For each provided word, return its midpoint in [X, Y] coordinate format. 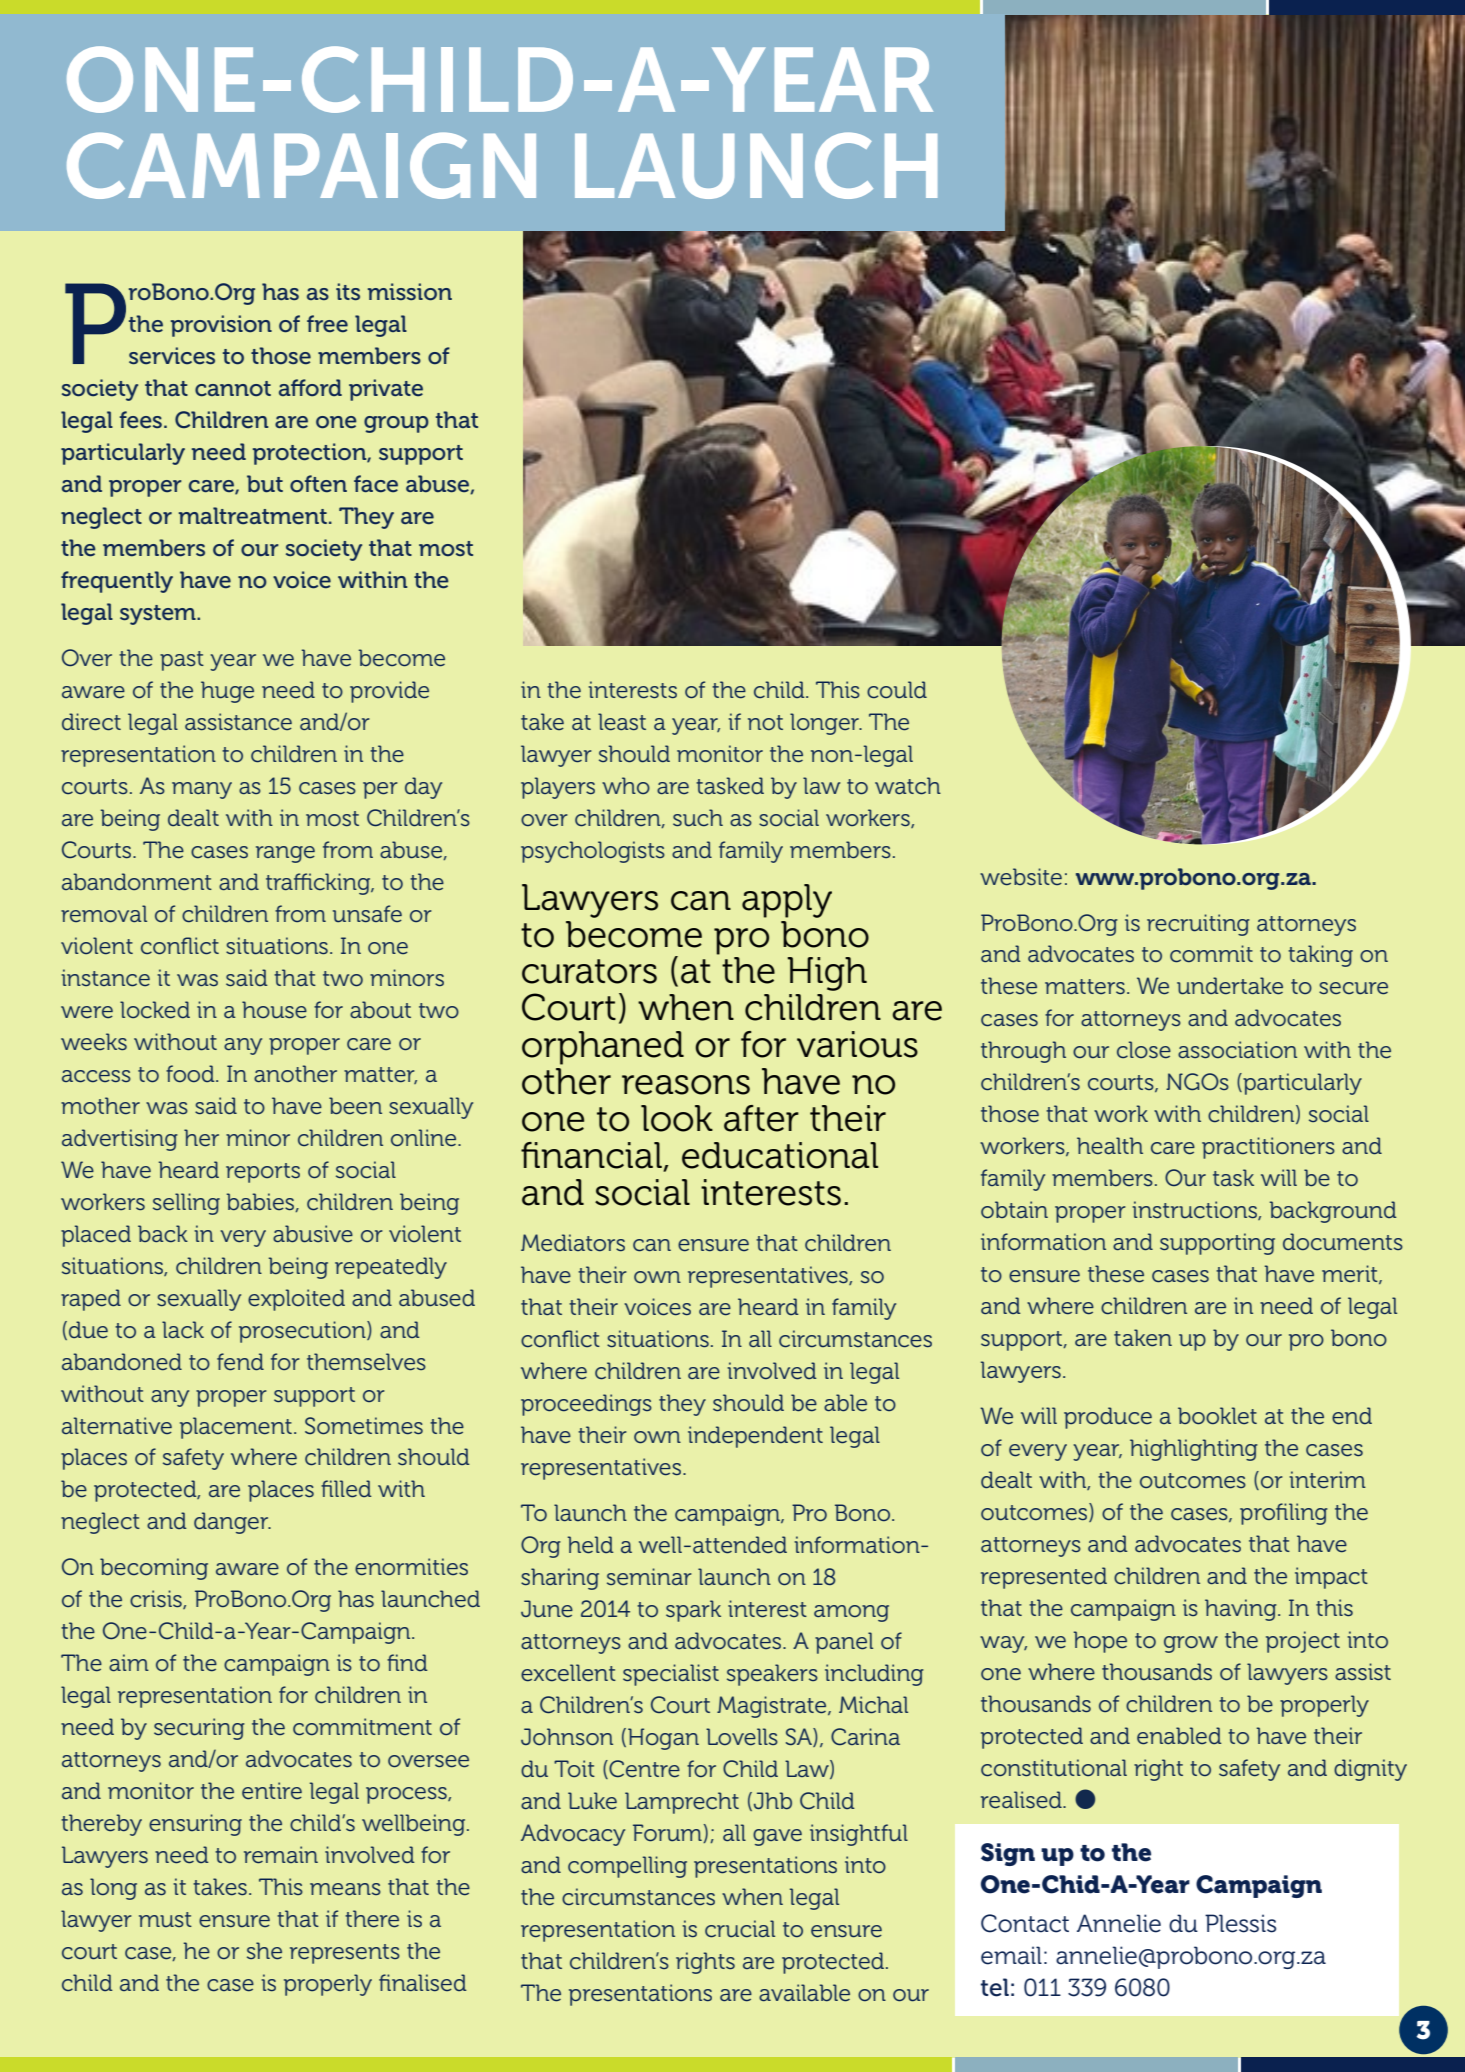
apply [787, 901]
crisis [157, 1599]
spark [693, 1611]
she [264, 1951]
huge [227, 692]
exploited [296, 1300]
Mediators [573, 1243]
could [897, 690]
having [1242, 1610]
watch [908, 786]
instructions [1195, 1210]
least [622, 722]
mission [410, 292]
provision [221, 326]
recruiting [1198, 925]
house [274, 1010]
